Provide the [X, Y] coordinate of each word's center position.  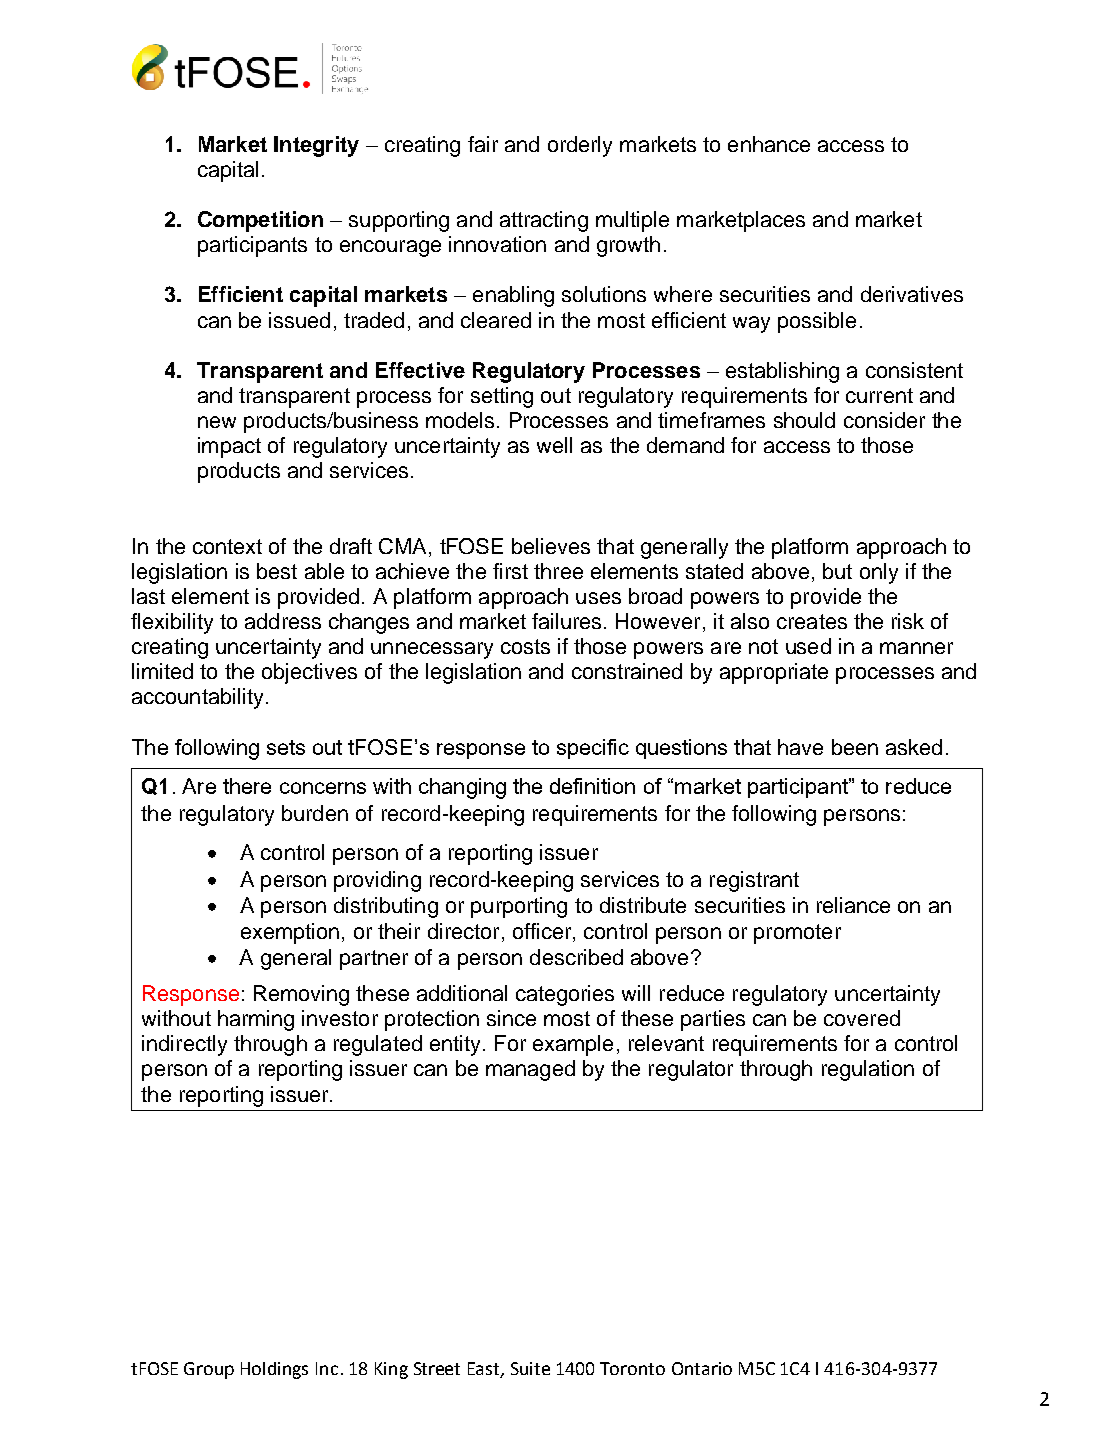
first [510, 571]
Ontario [702, 1368]
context [227, 546]
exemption [290, 933]
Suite [530, 1368]
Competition [260, 221]
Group [209, 1370]
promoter [797, 934]
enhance [769, 144]
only [879, 573]
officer [543, 931]
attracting [544, 221]
